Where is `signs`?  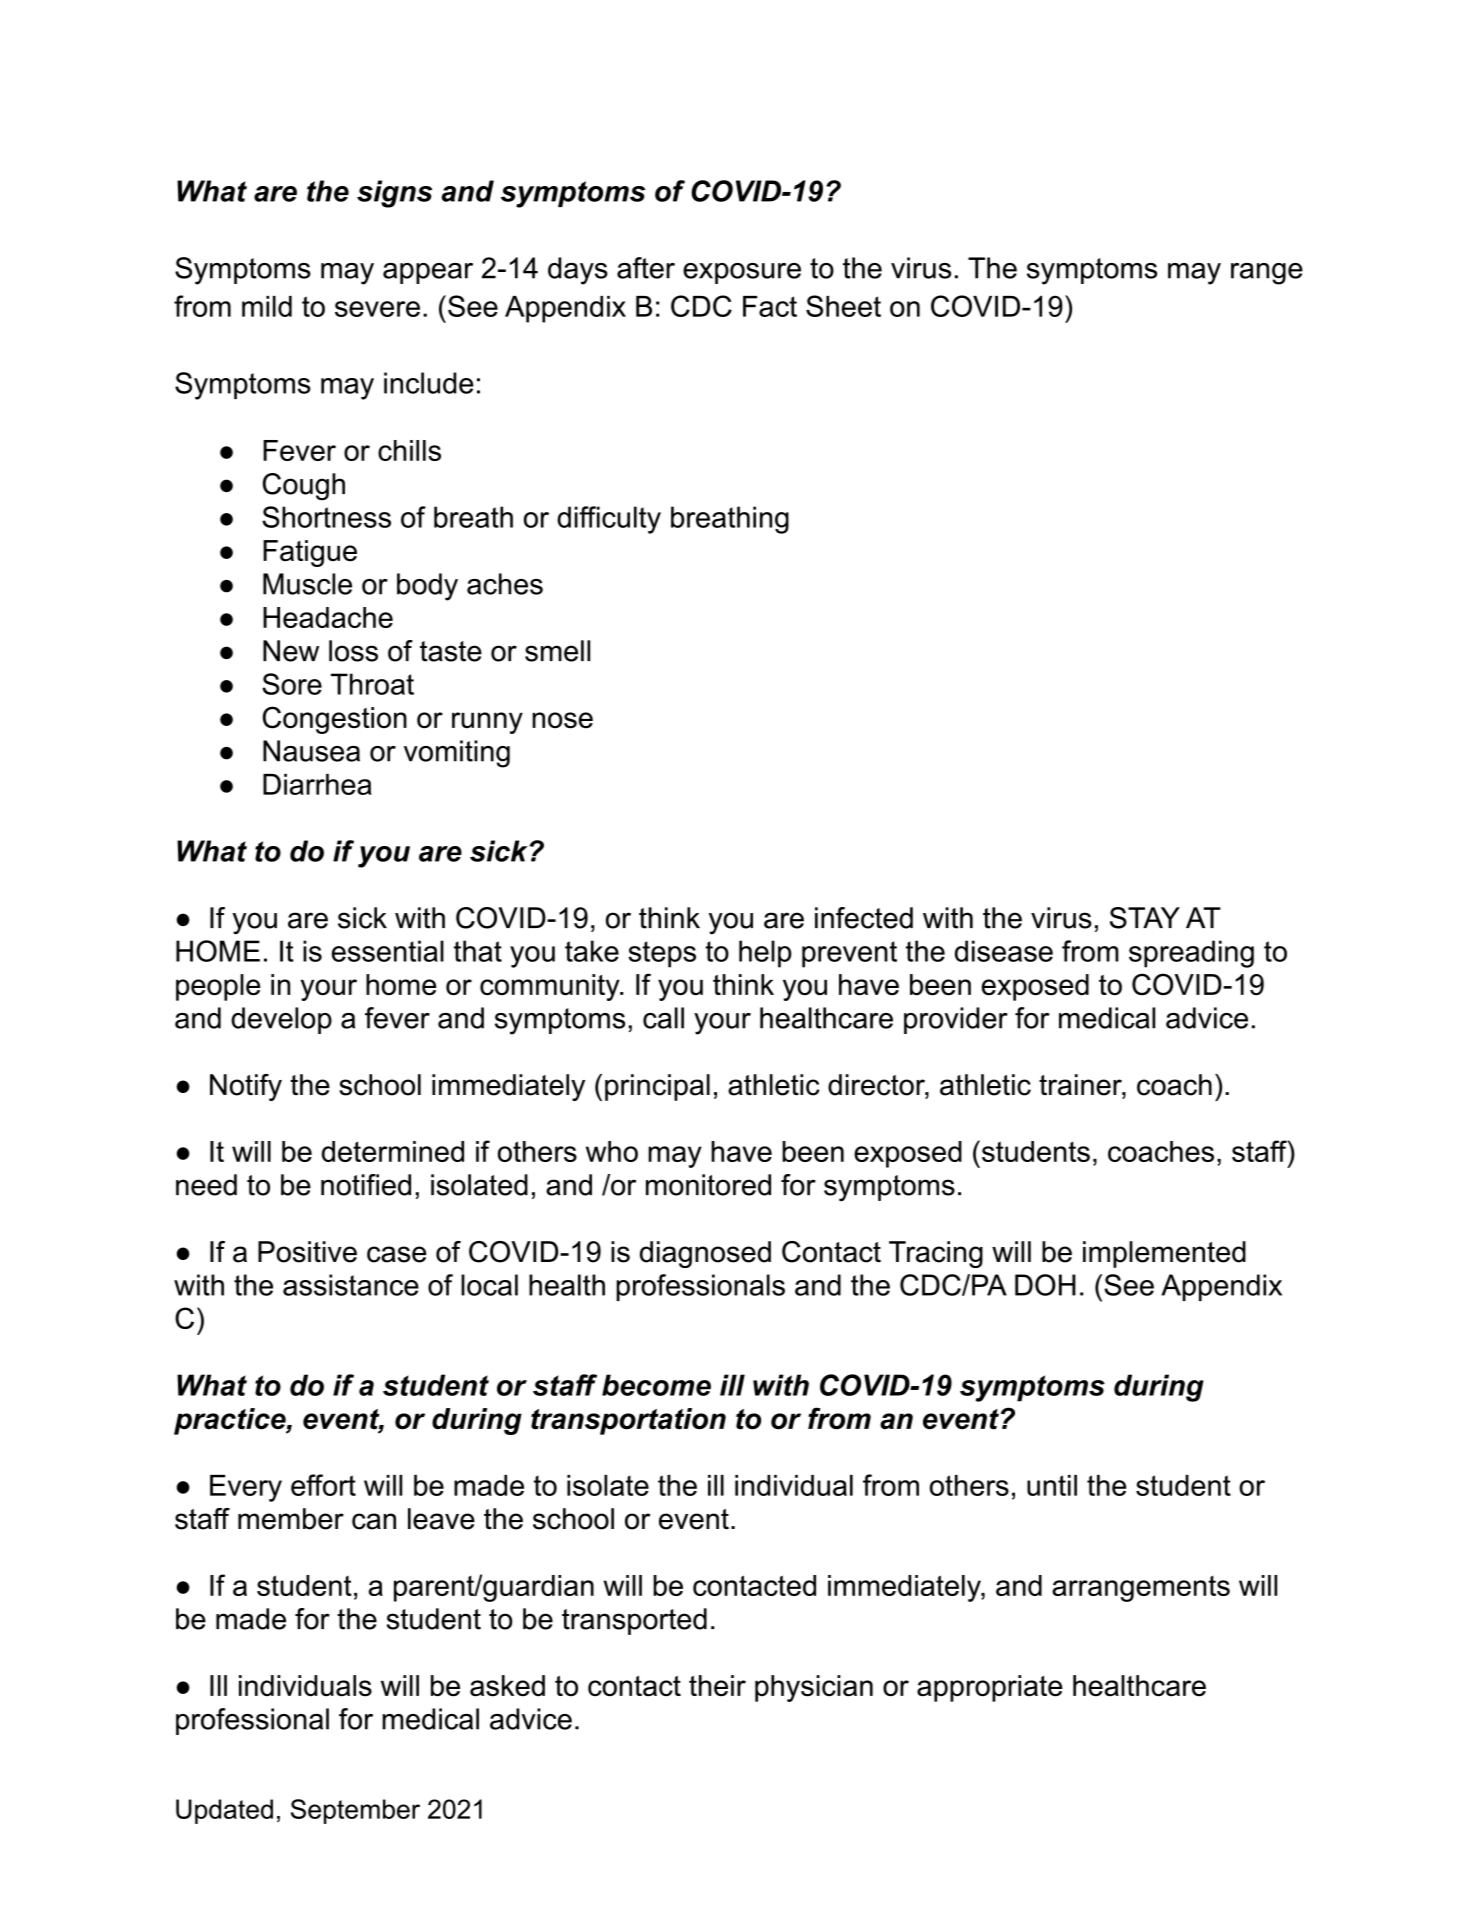 signs is located at coordinates (394, 194).
